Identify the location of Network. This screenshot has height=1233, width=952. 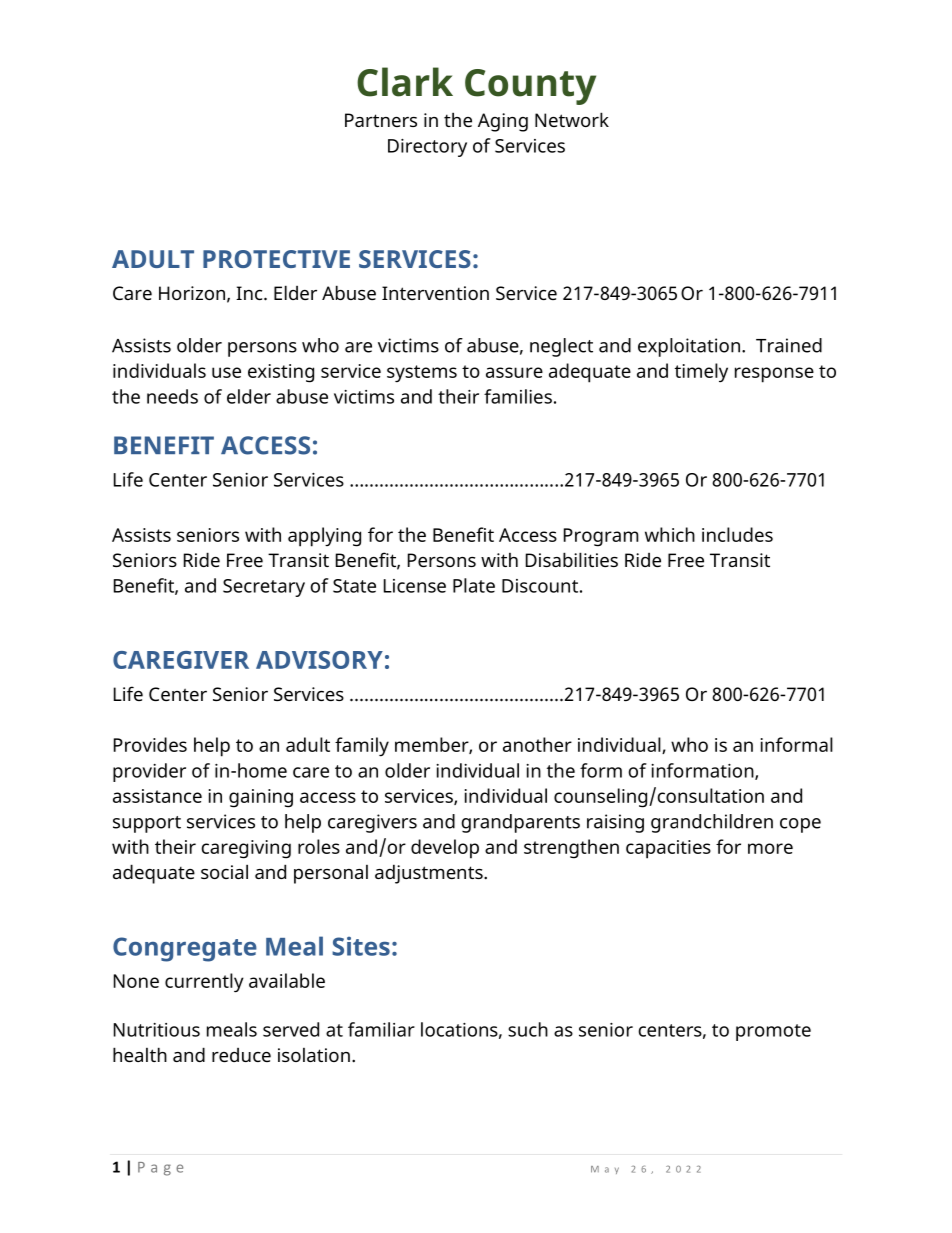
(572, 119).
